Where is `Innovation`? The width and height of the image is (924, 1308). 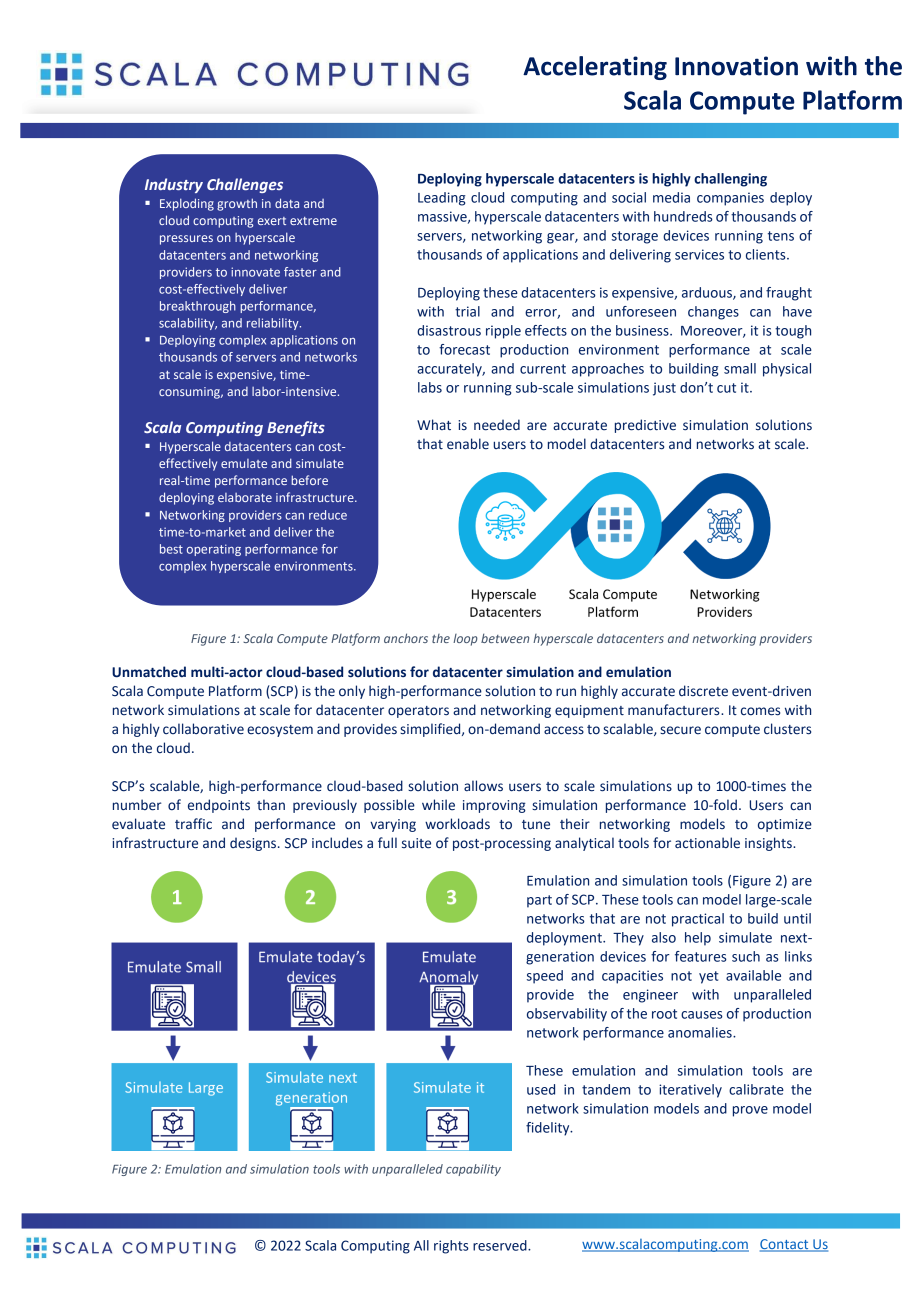 Innovation is located at coordinates (736, 66).
